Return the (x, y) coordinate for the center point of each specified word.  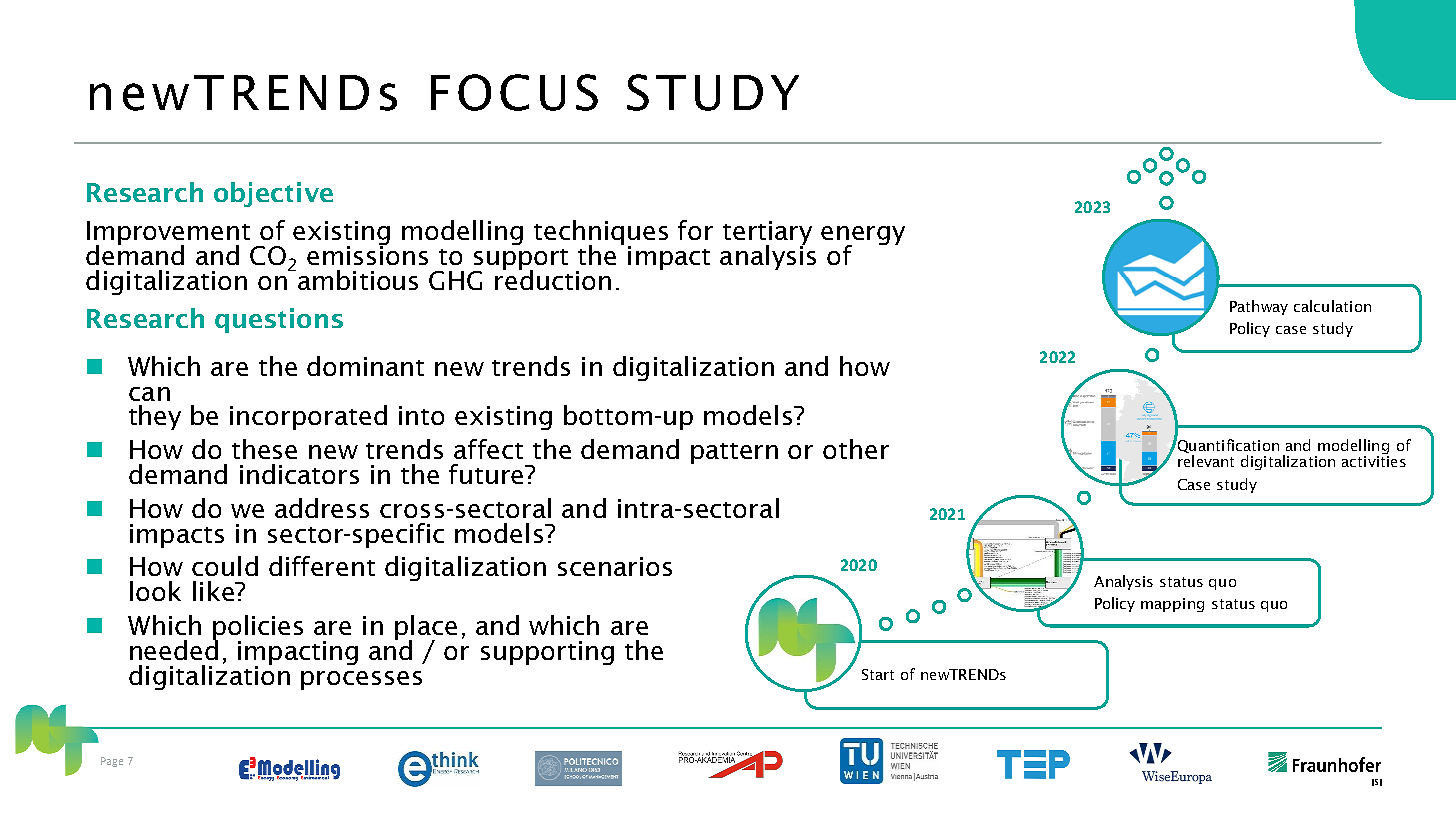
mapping (1172, 605)
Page (112, 762)
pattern (734, 453)
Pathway (1259, 307)
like (214, 591)
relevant (1206, 461)
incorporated (308, 417)
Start (878, 674)
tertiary (767, 234)
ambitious (358, 280)
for (695, 230)
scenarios (615, 566)
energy (863, 237)
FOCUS (514, 92)
